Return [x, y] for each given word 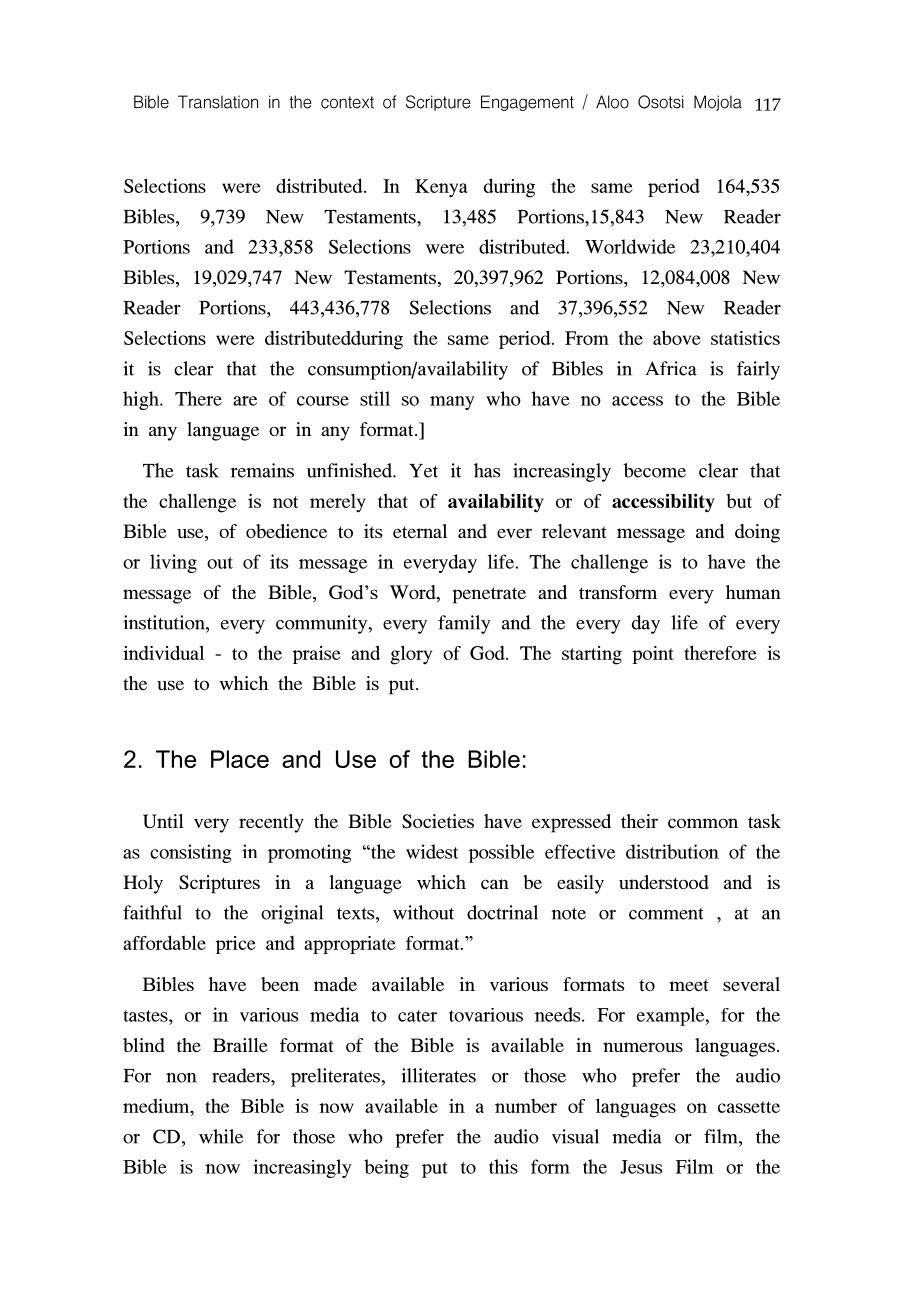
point [653, 655]
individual [163, 652]
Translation [218, 102]
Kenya [441, 188]
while [221, 1136]
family [464, 624]
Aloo [612, 102]
